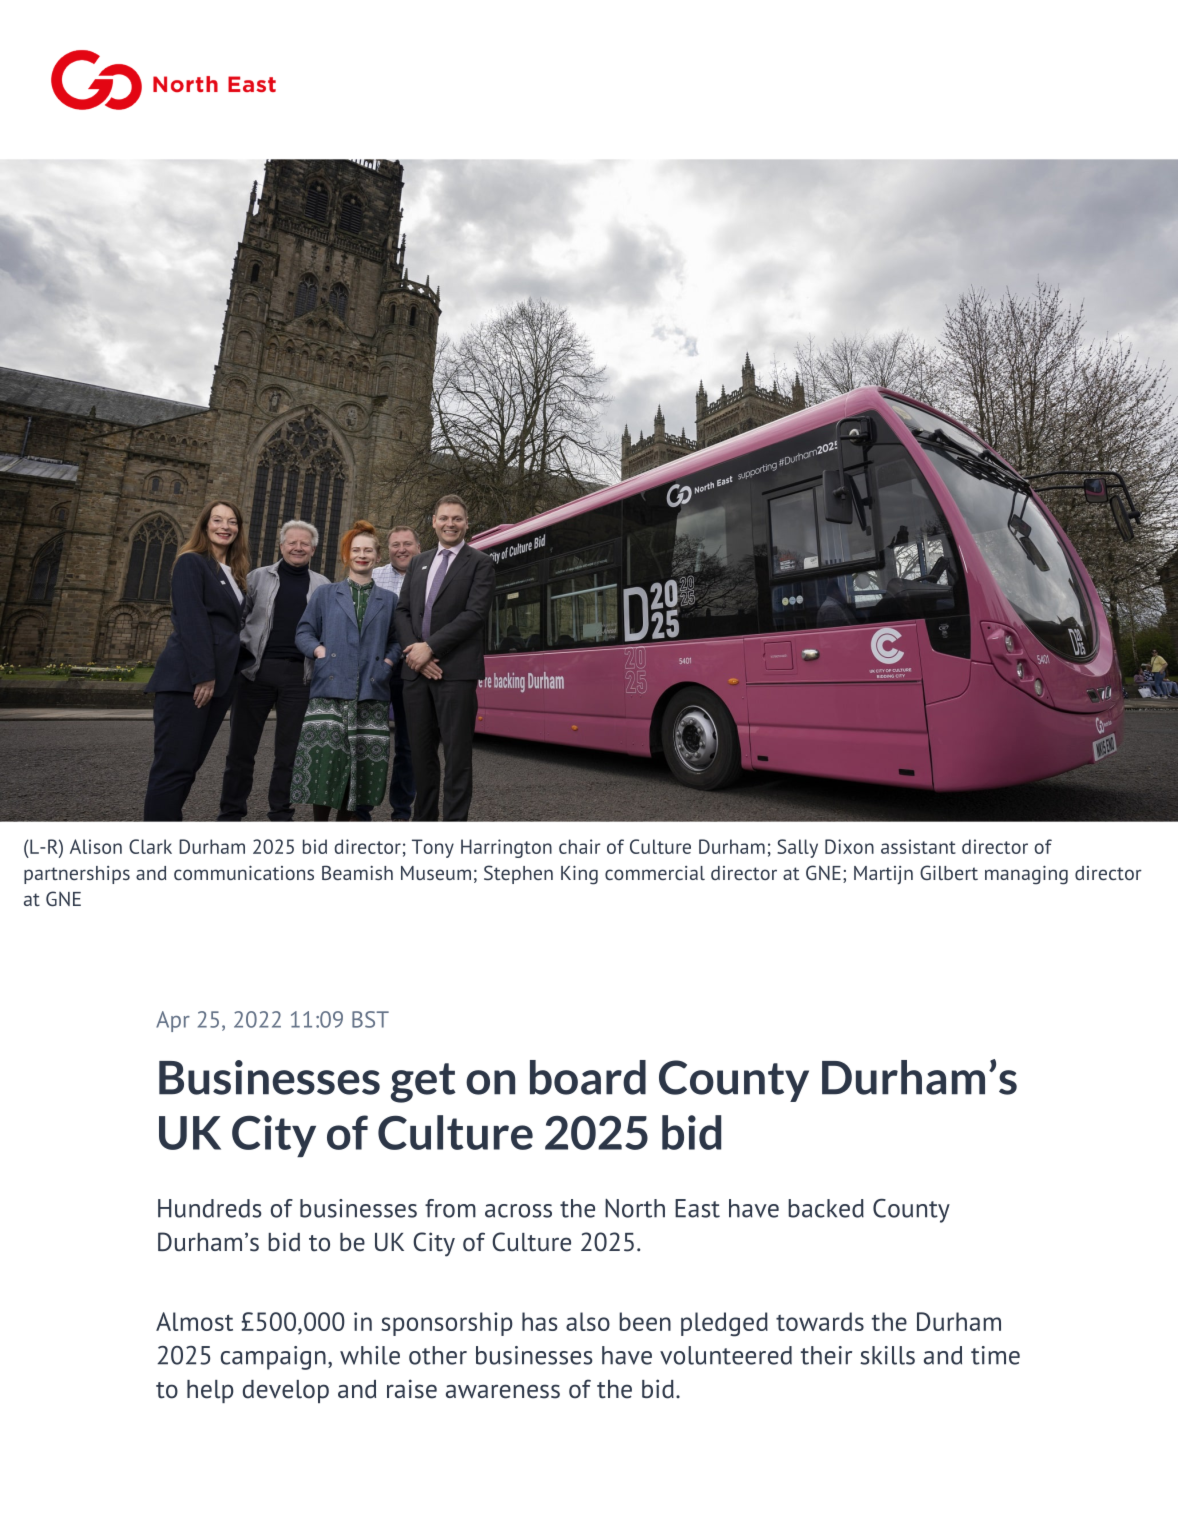 The width and height of the screenshot is (1178, 1524). Describe the element at coordinates (210, 1208) in the screenshot. I see `Hundreds` at that location.
